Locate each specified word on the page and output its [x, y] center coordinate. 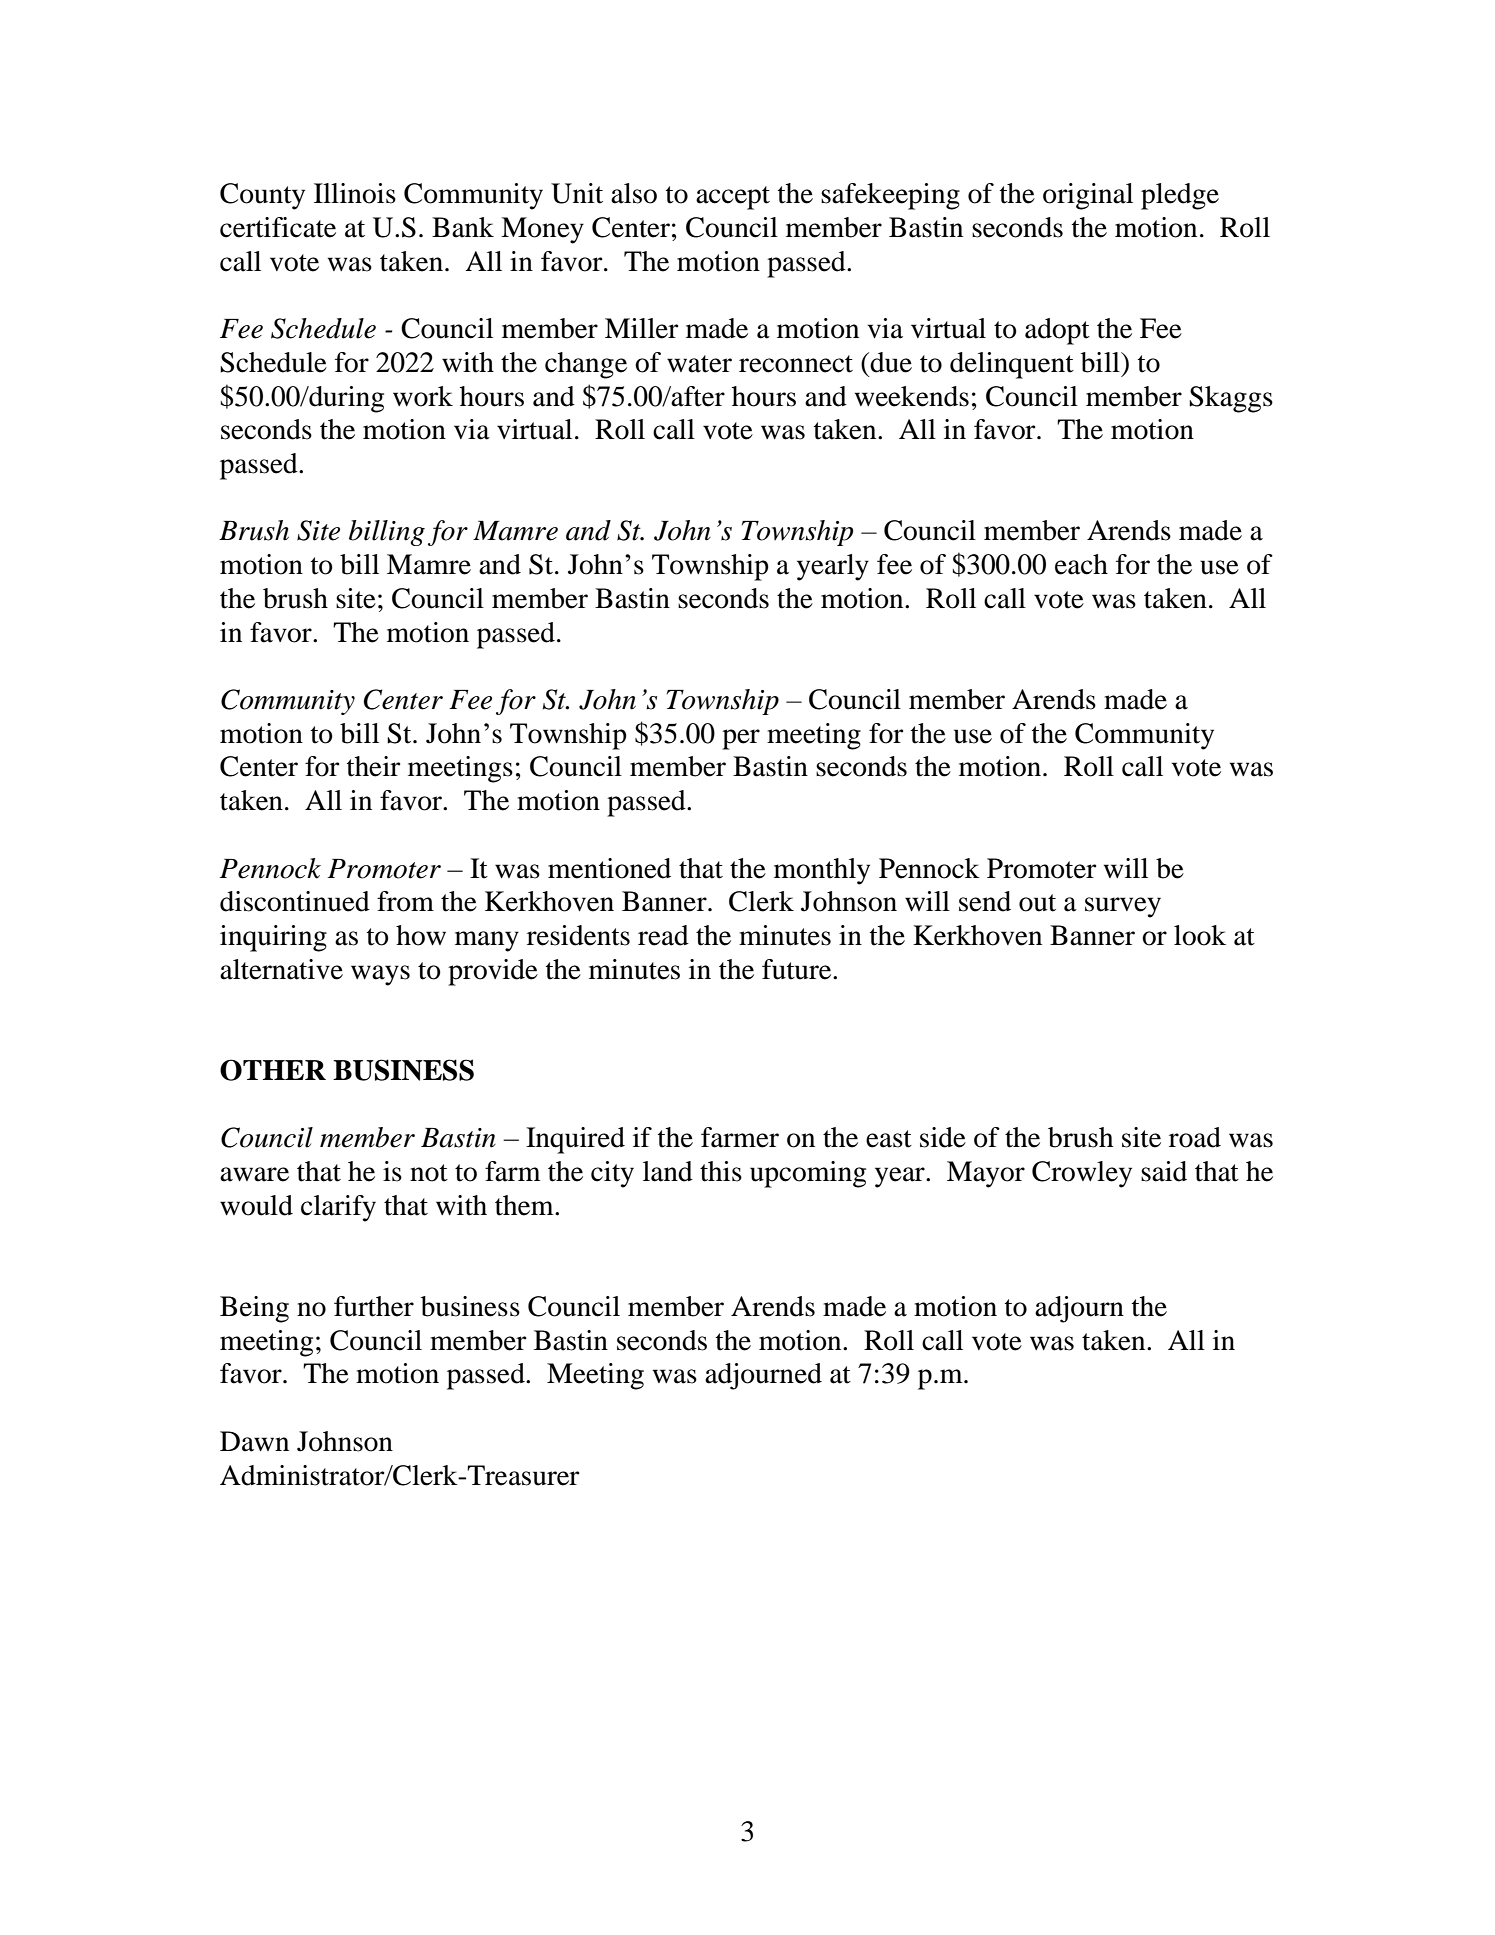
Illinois [355, 193]
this [721, 1171]
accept [733, 198]
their [373, 766]
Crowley [1082, 1174]
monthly [822, 871]
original [1088, 196]
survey [1123, 907]
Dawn [254, 1441]
